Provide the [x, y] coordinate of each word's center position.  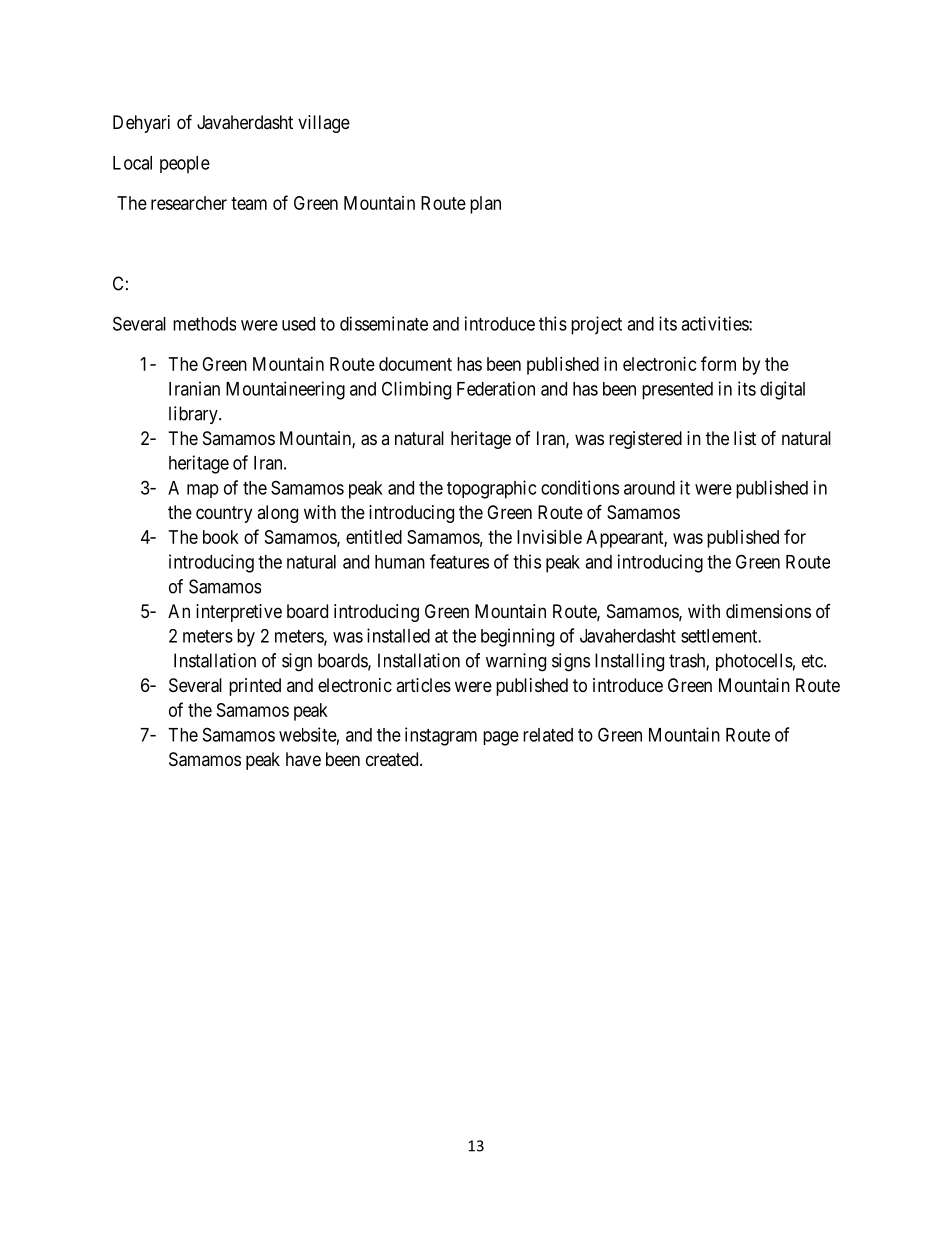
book [221, 537]
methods [204, 324]
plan [485, 205]
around [649, 488]
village [324, 124]
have [303, 759]
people [185, 165]
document [415, 364]
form [718, 363]
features [459, 561]
